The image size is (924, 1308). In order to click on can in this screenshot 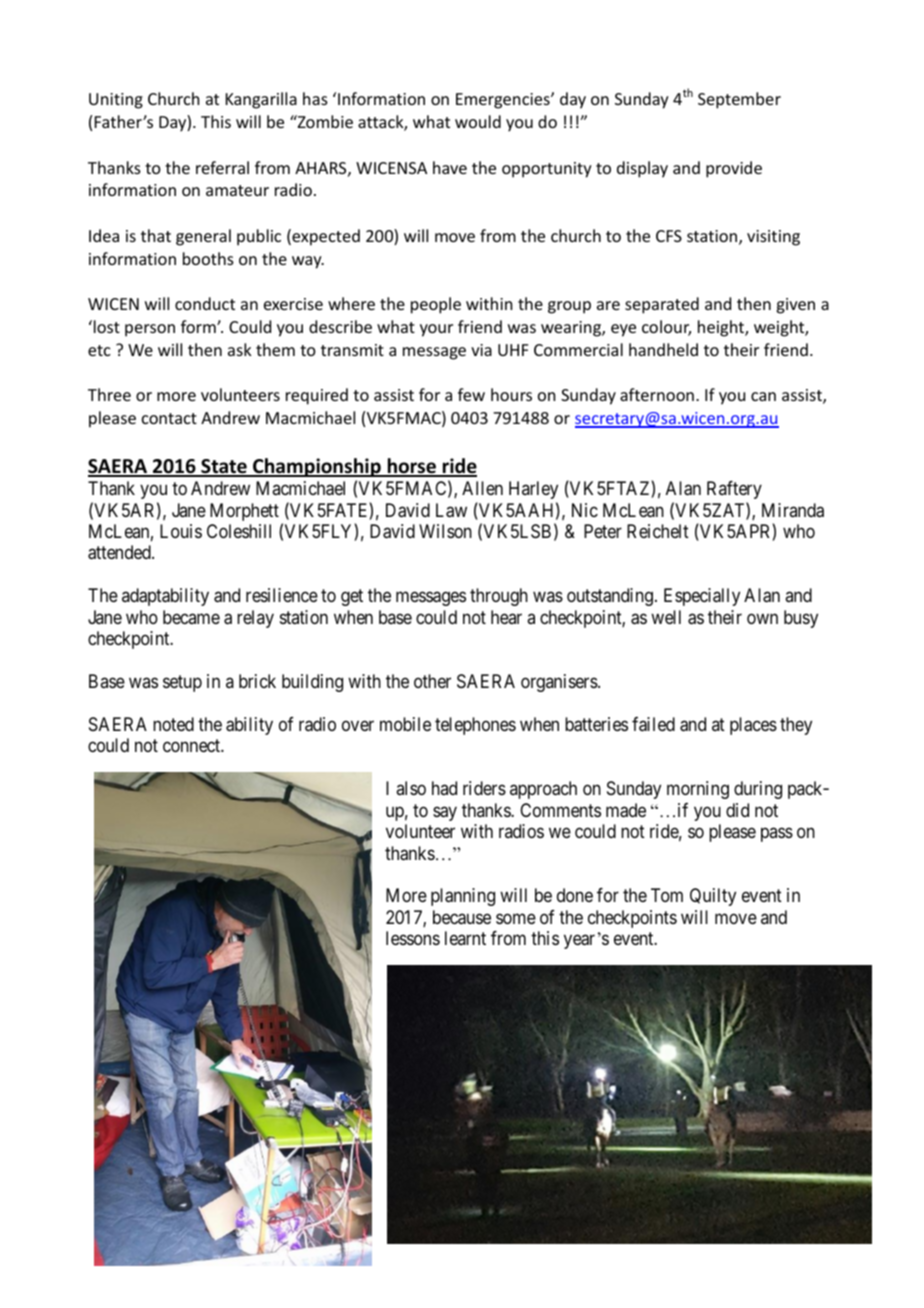, I will do `click(763, 396)`.
